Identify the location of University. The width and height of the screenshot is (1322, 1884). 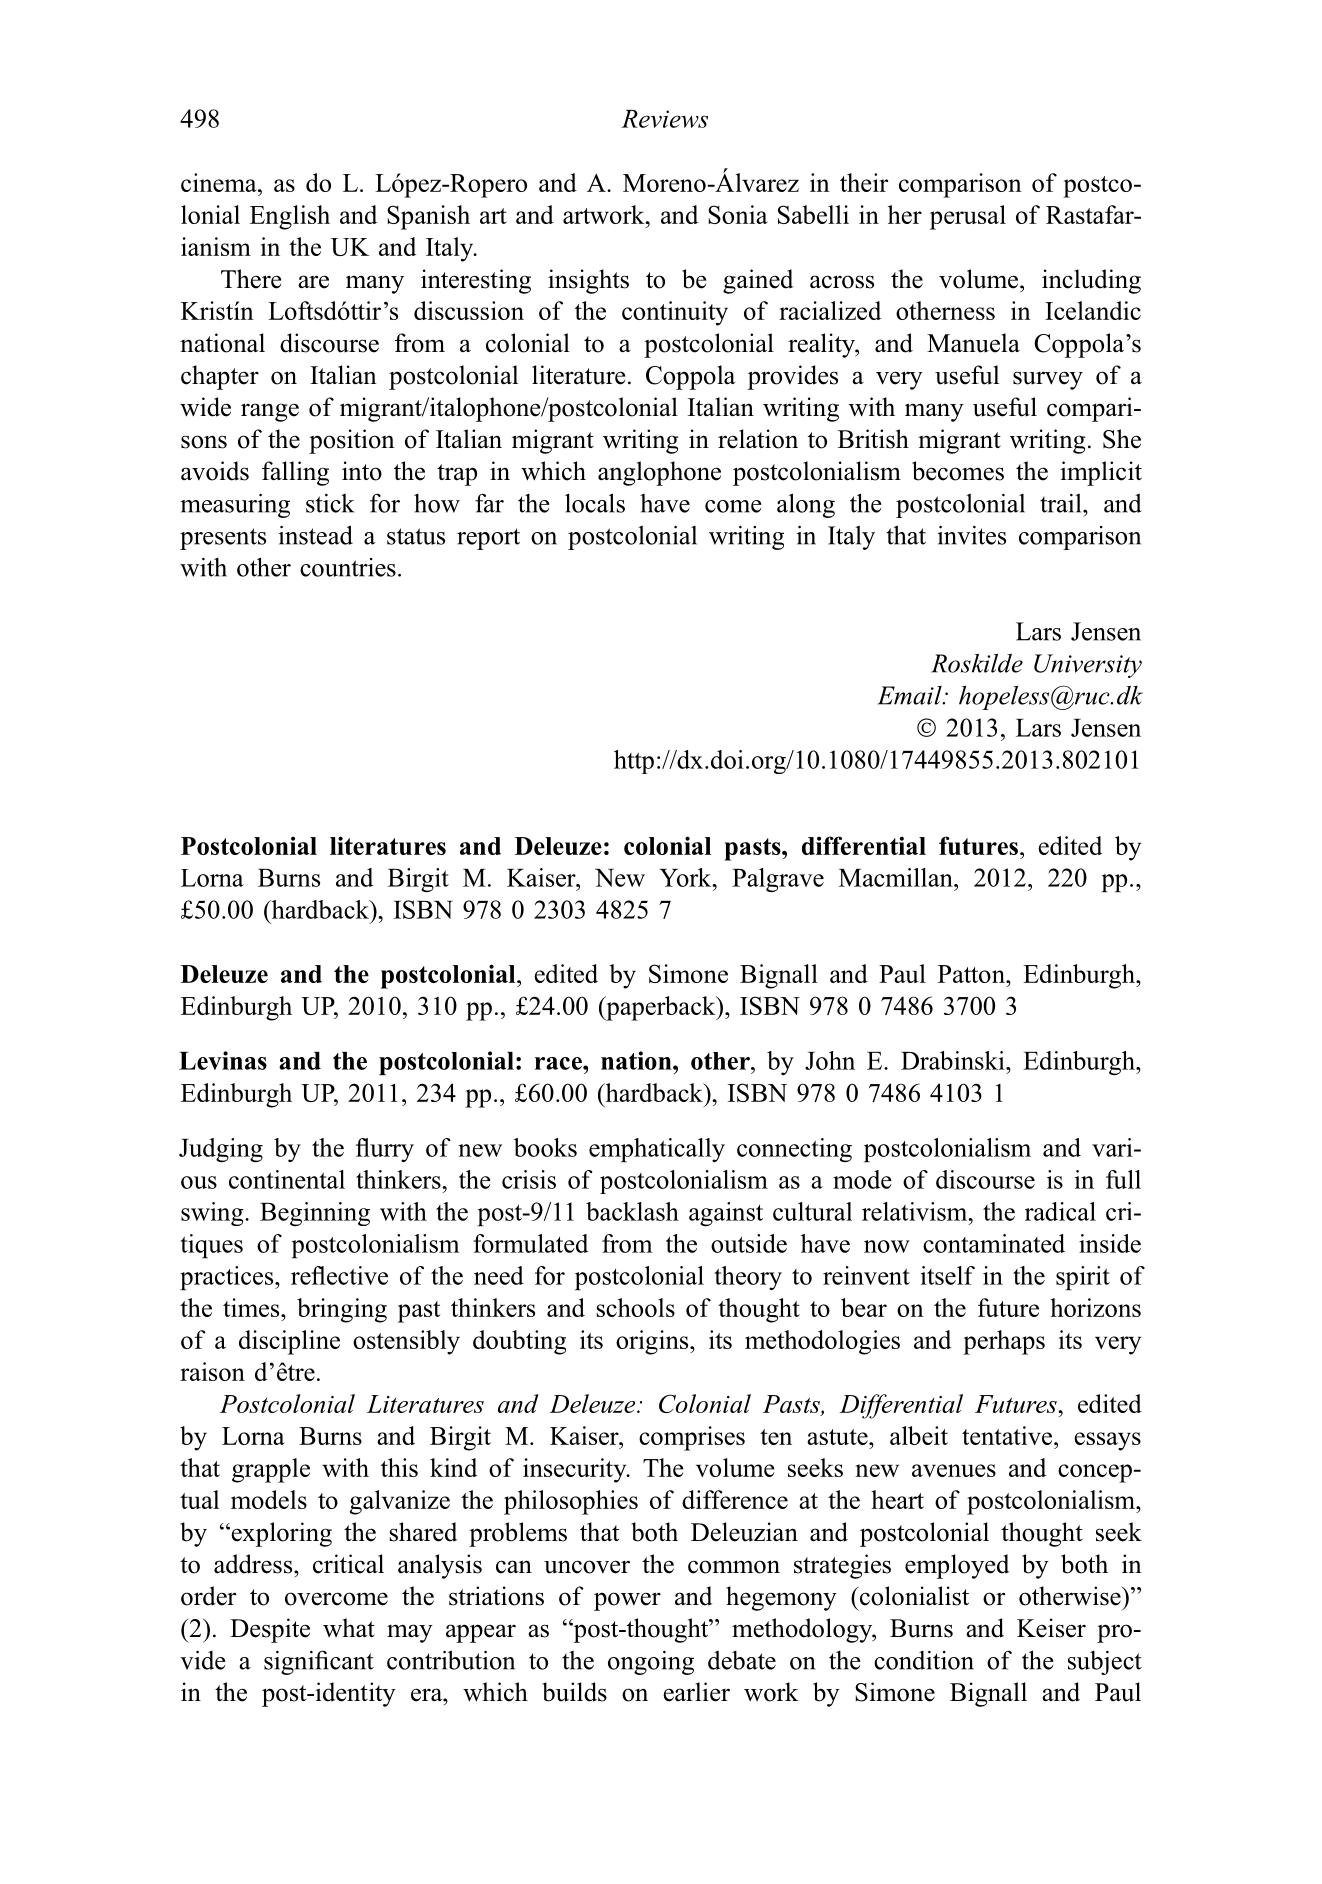
(1088, 666).
